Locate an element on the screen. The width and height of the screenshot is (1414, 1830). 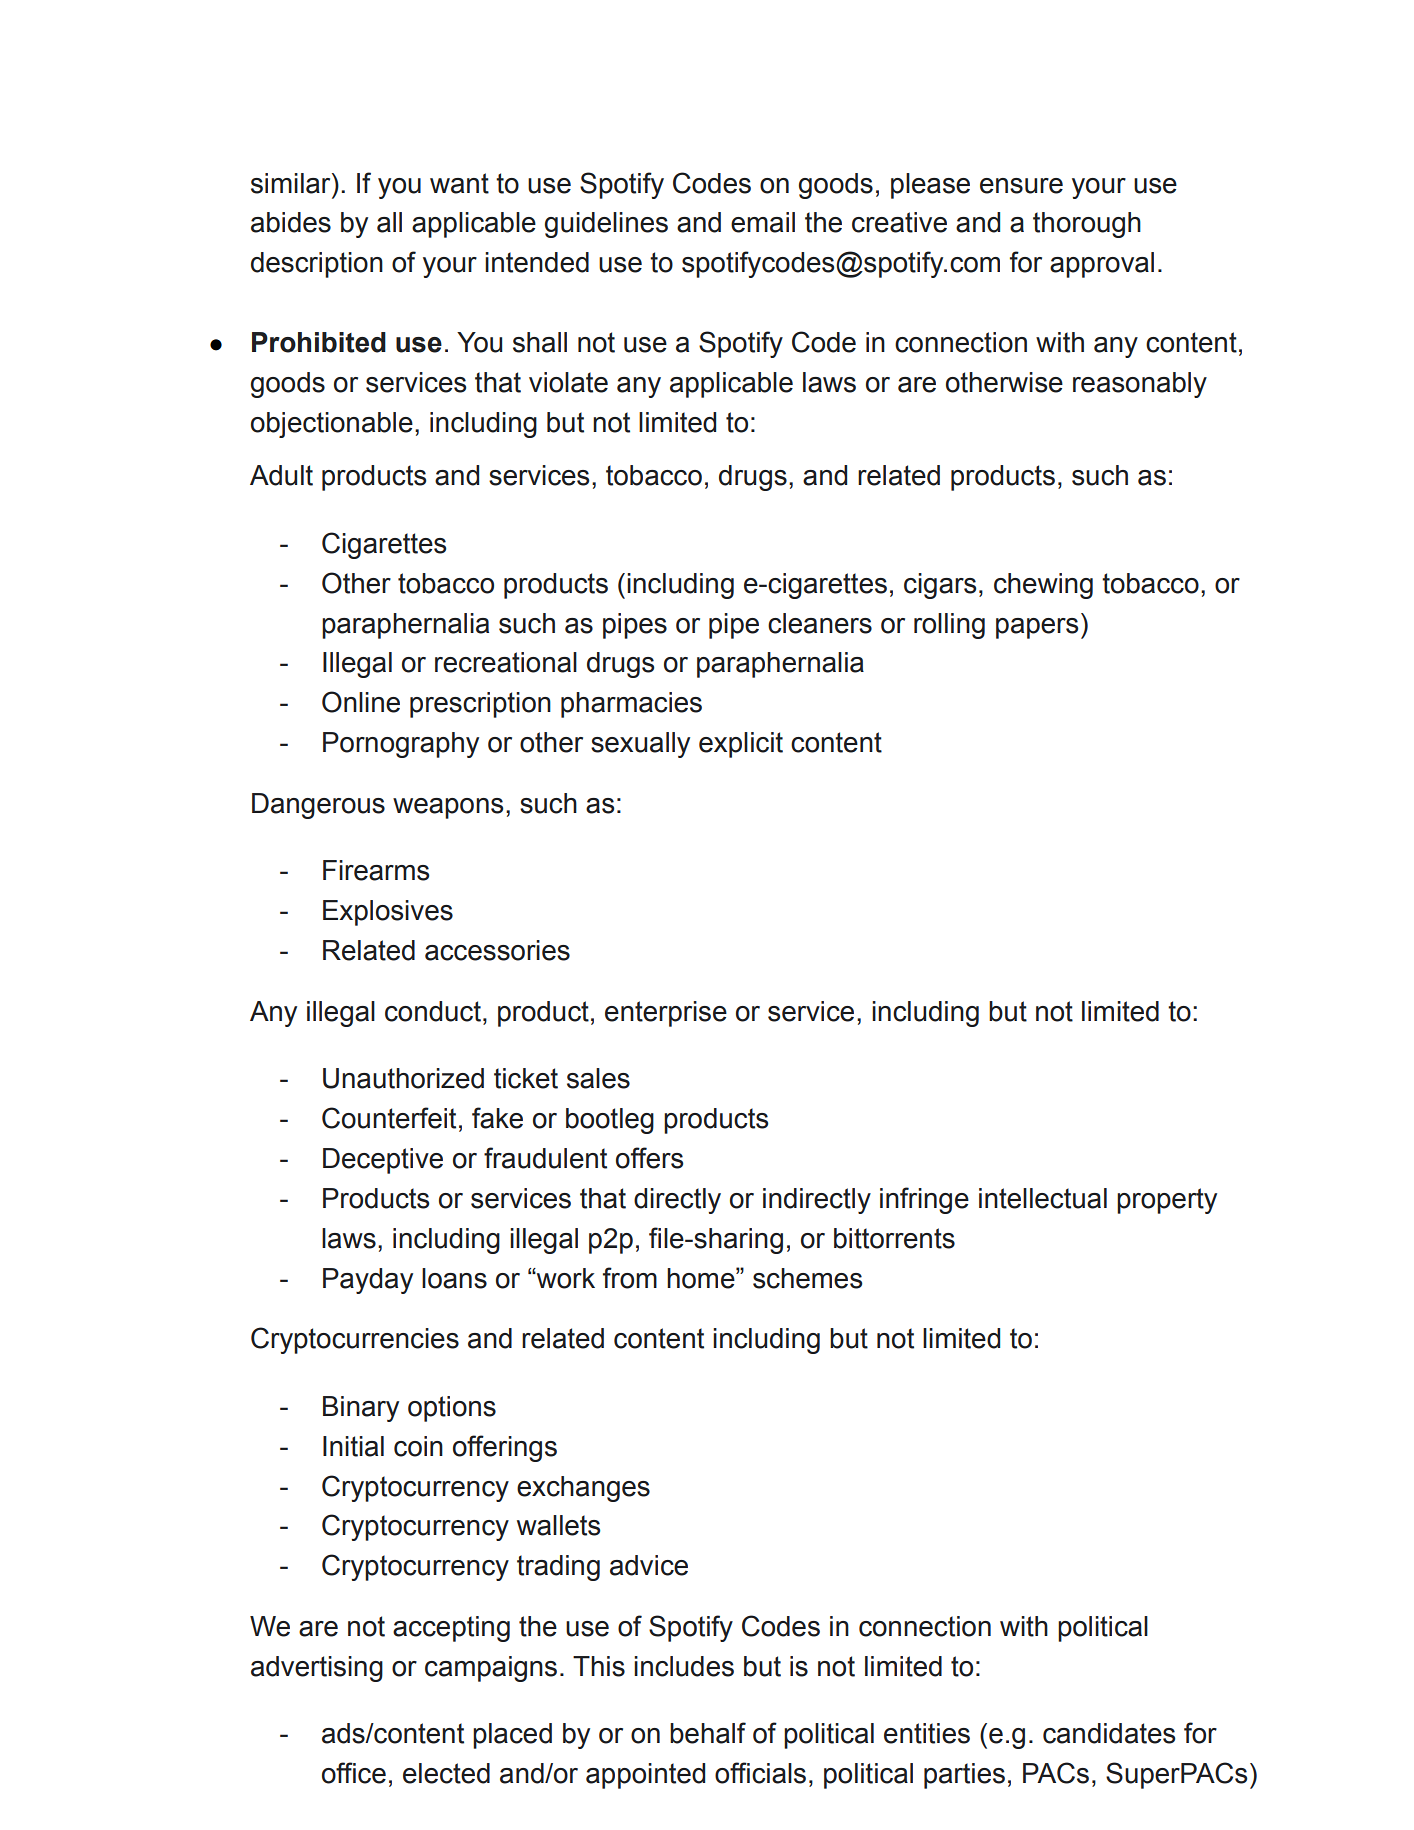
enterprise is located at coordinates (666, 1014).
